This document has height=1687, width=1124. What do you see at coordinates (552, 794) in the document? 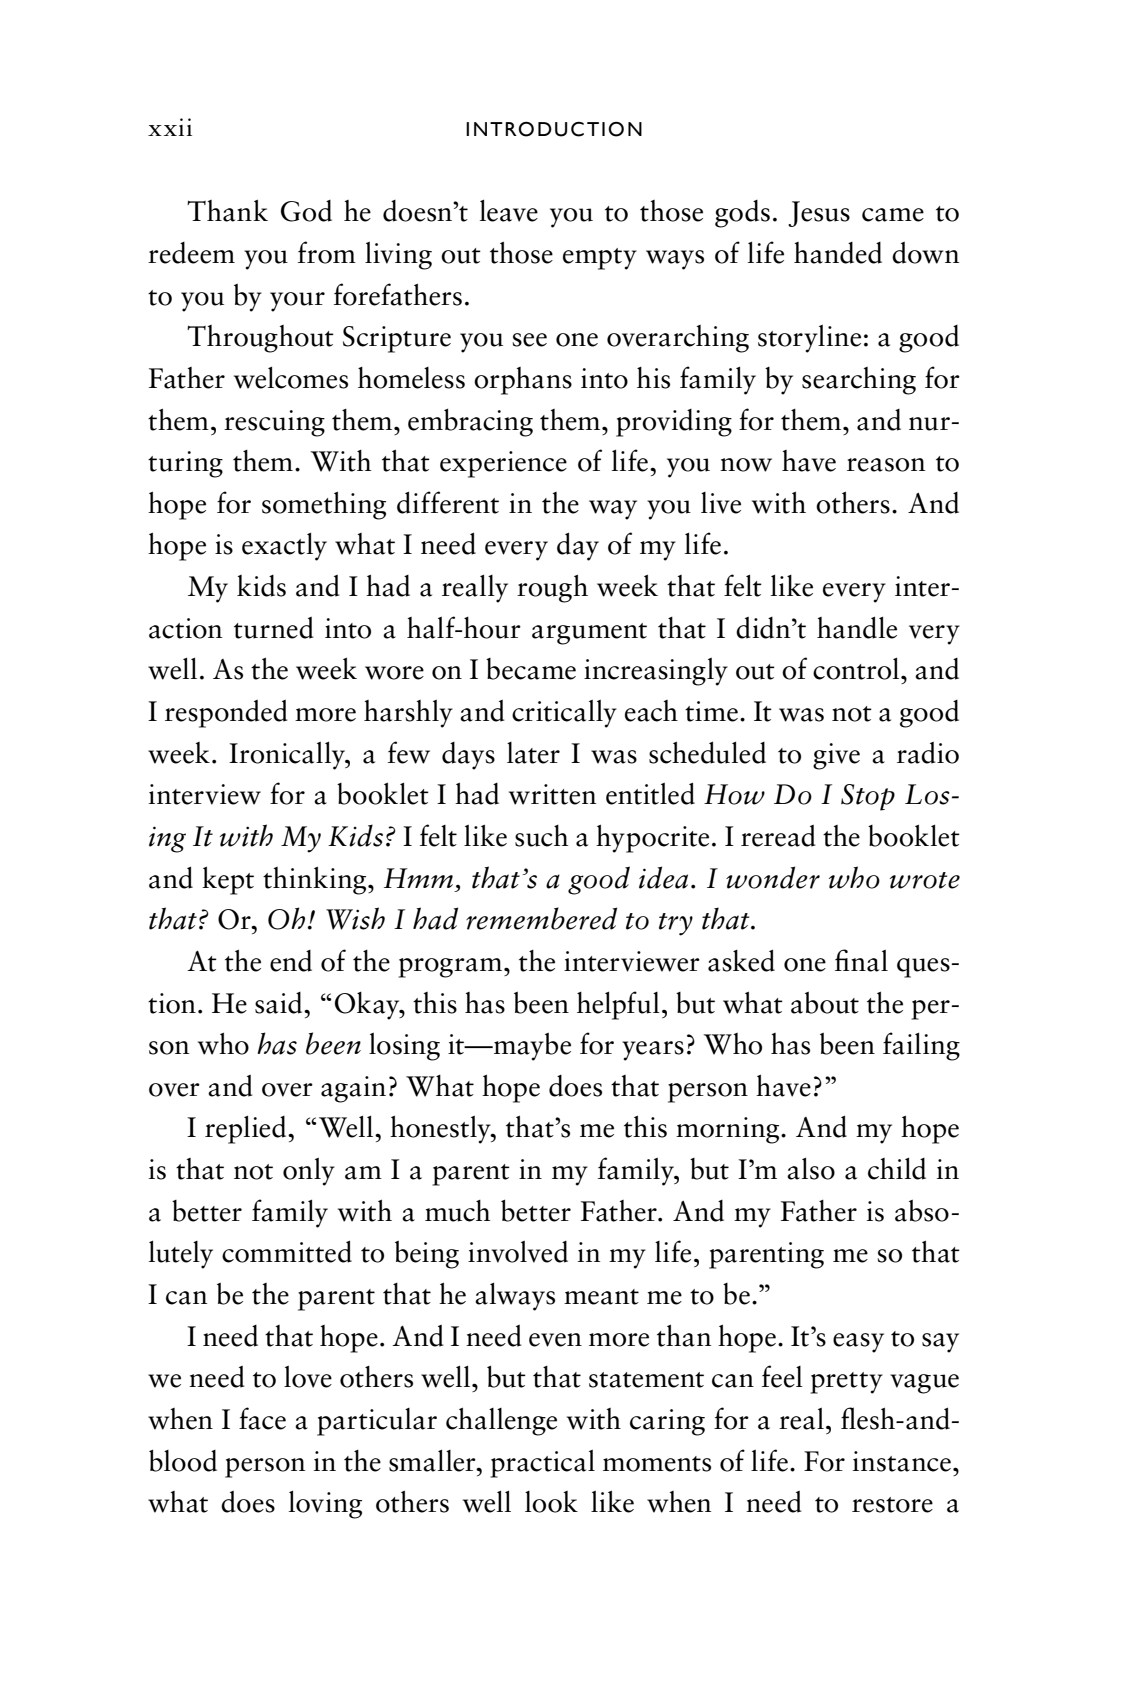
I see `written` at bounding box center [552, 794].
